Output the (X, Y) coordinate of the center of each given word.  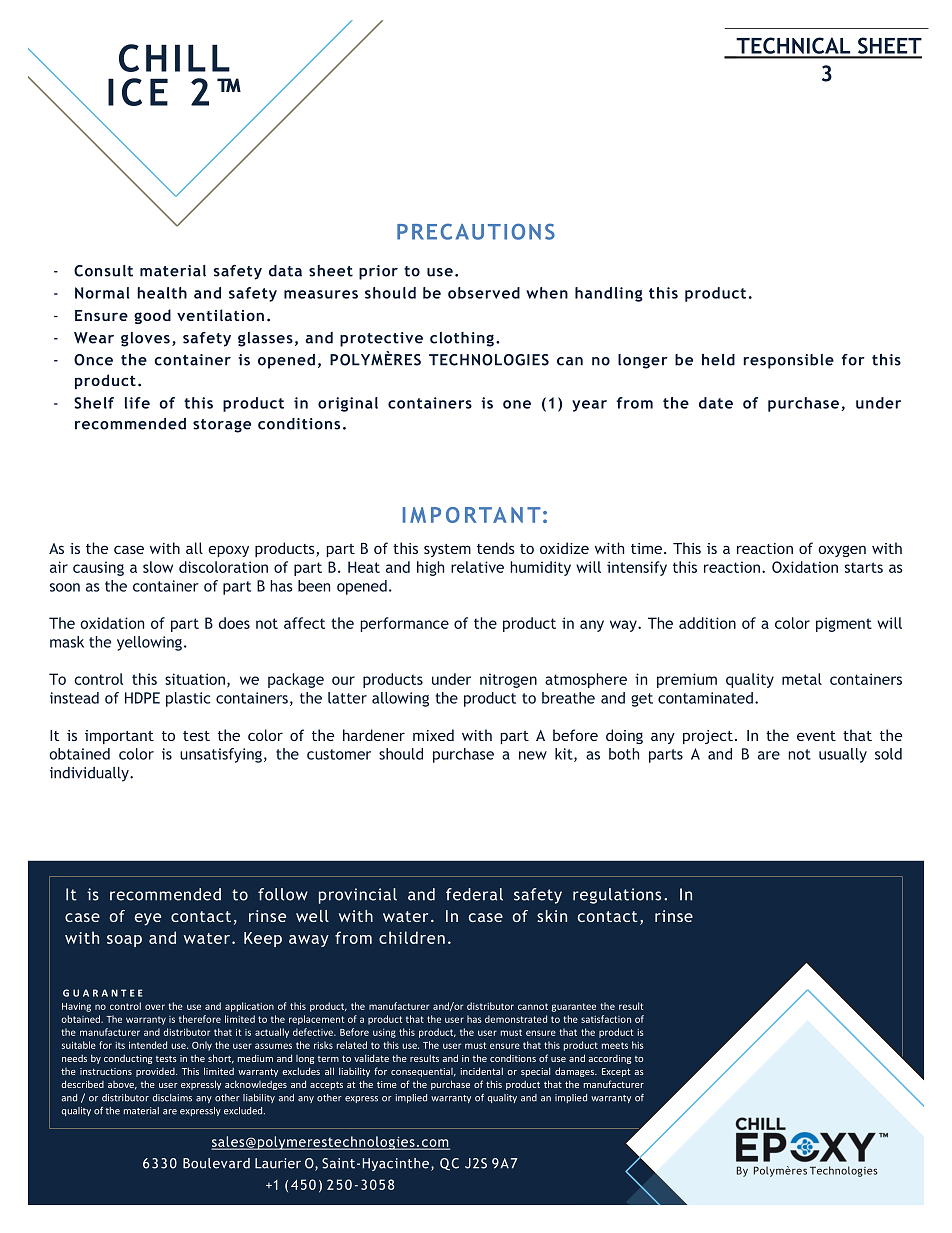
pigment (844, 624)
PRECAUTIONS (476, 231)
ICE (138, 92)
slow (158, 567)
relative (477, 567)
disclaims (172, 1098)
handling (609, 294)
